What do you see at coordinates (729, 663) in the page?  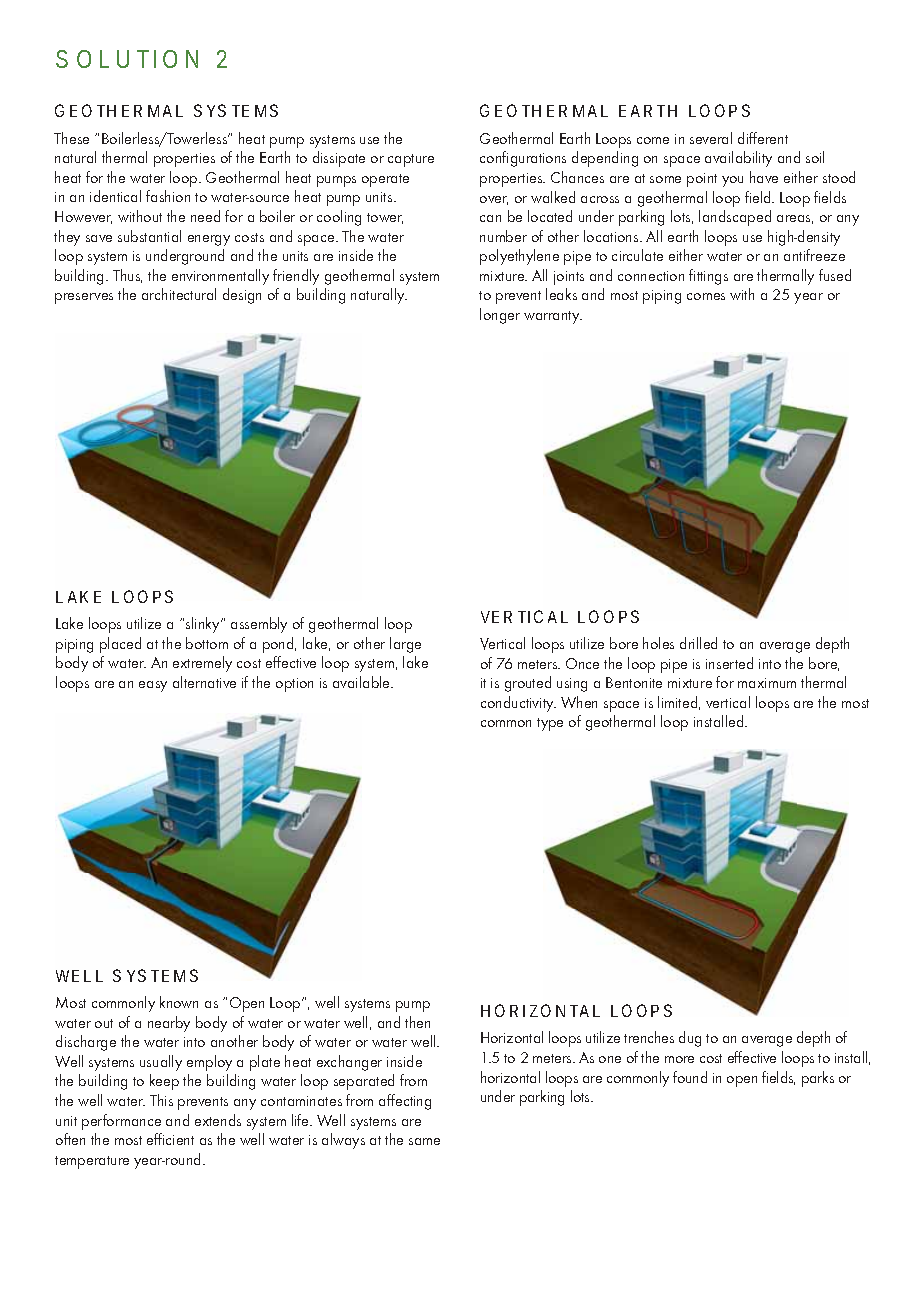 I see `inserted` at bounding box center [729, 663].
